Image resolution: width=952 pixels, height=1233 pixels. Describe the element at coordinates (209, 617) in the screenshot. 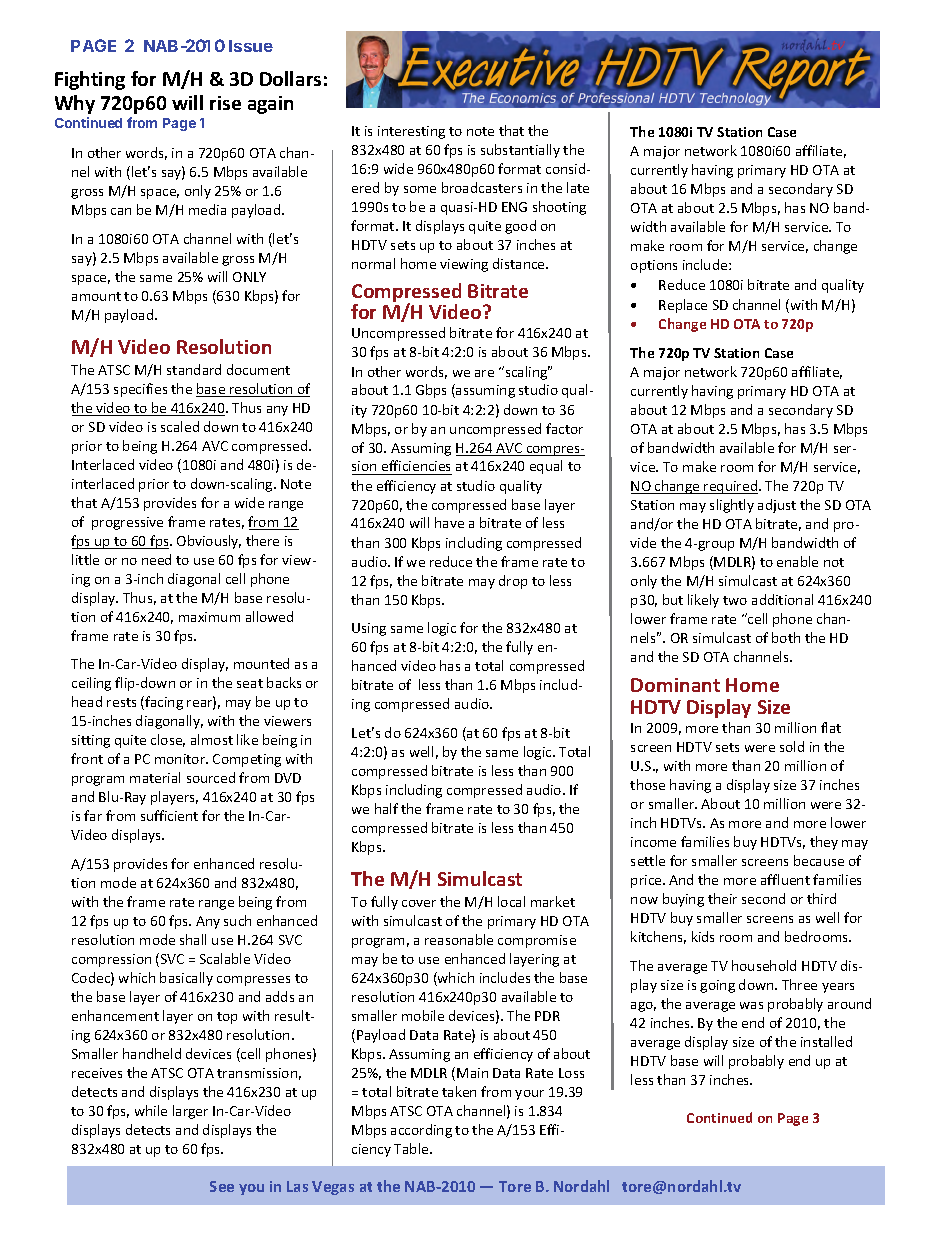

I see `maximum` at that location.
